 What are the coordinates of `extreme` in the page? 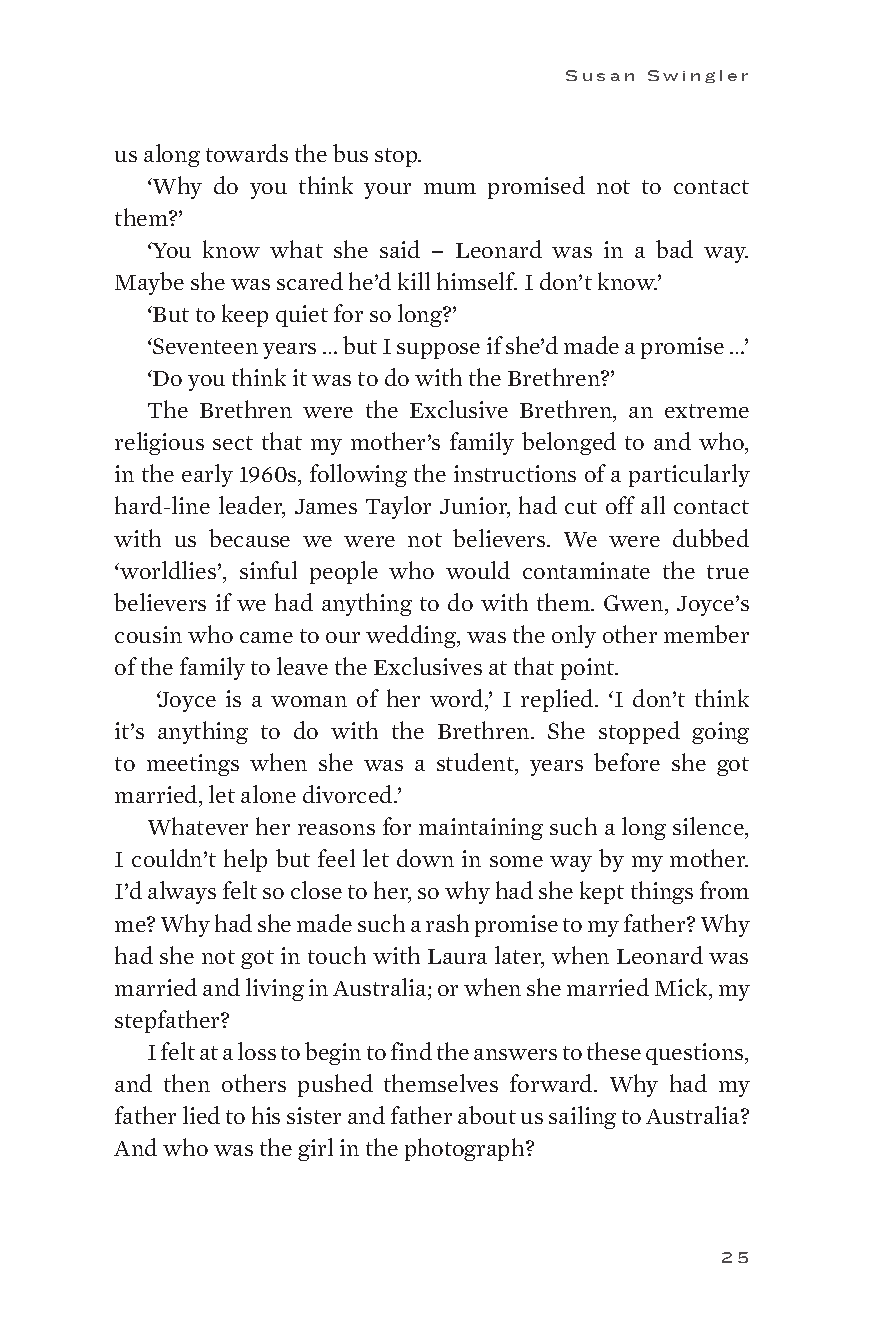 It's located at (707, 411).
